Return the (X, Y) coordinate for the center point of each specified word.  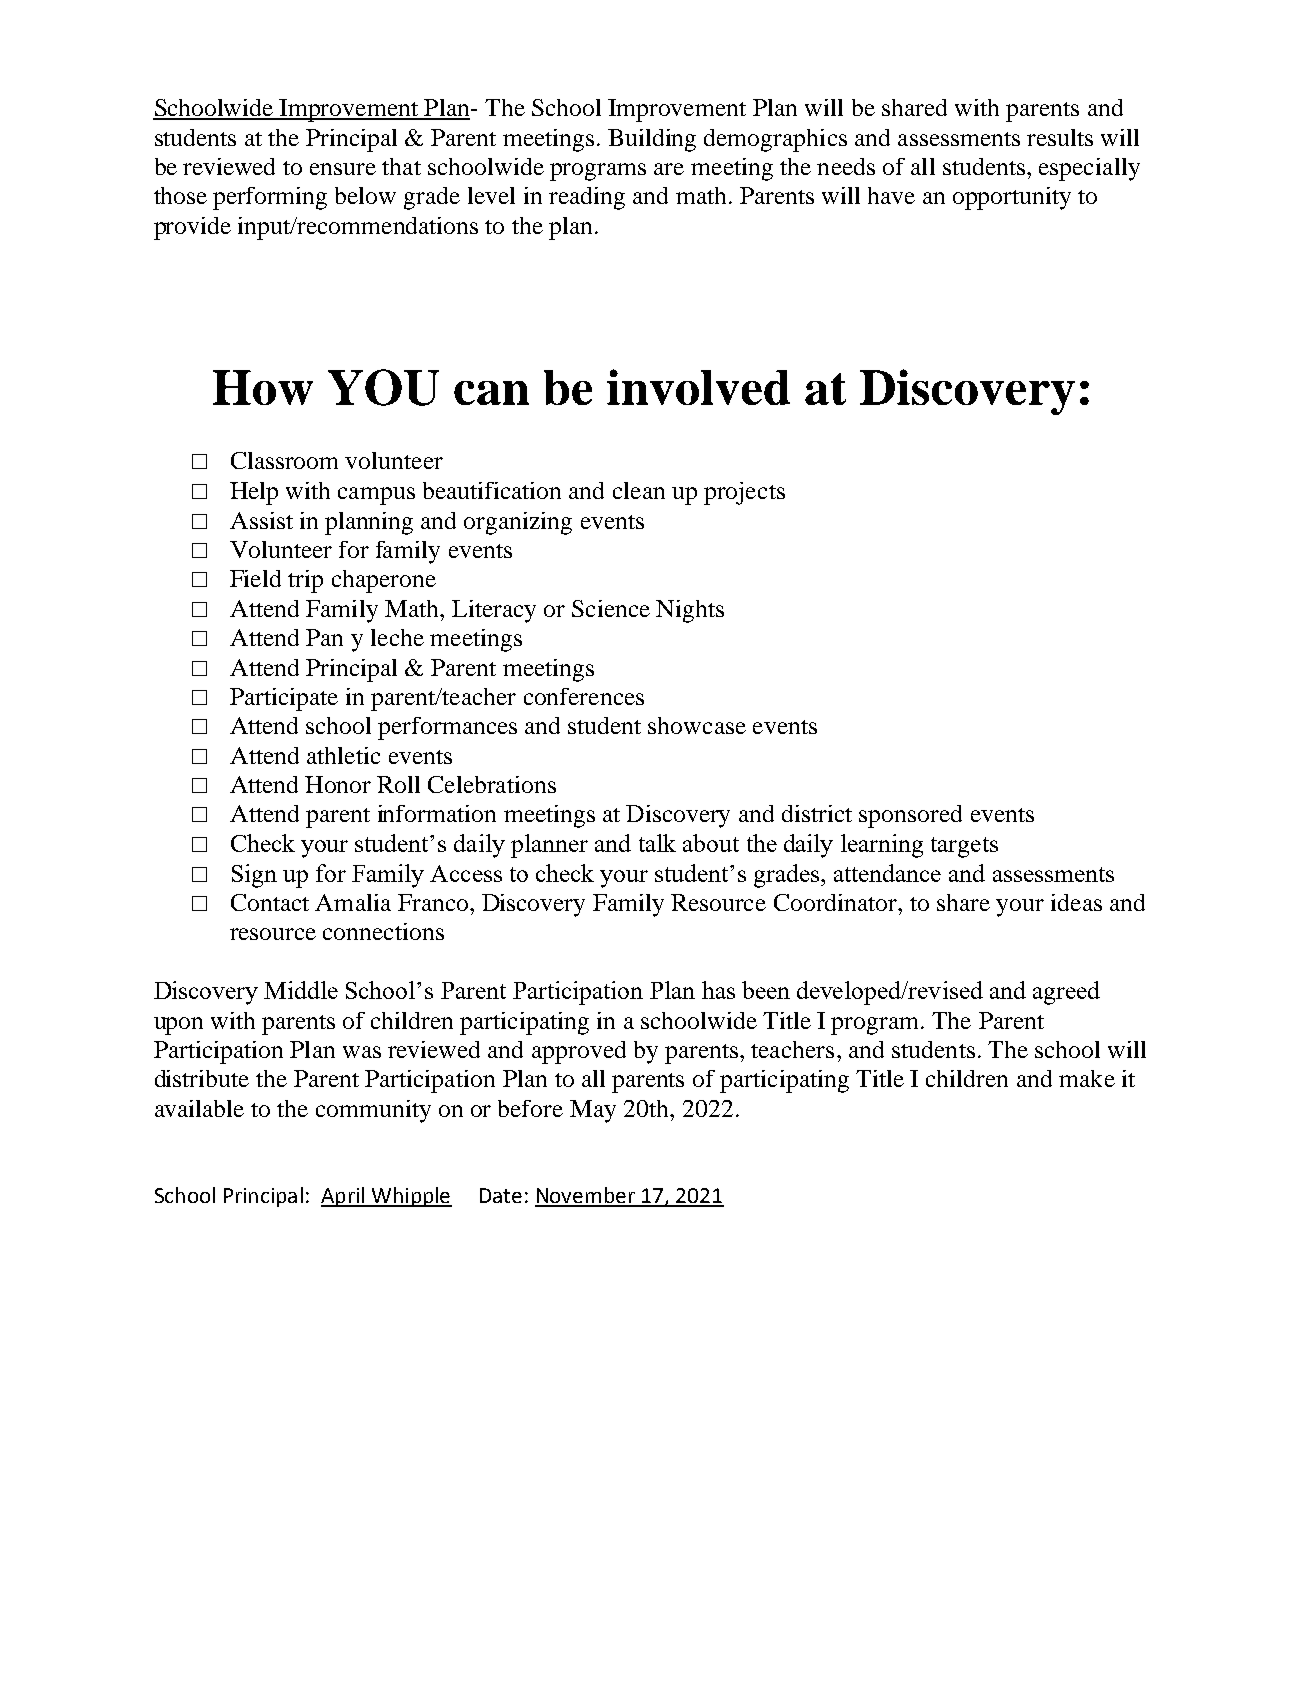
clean (639, 490)
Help (254, 493)
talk (657, 843)
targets (964, 847)
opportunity (1012, 198)
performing (270, 198)
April (343, 1197)
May (593, 1111)
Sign (254, 876)
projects (744, 493)
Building (652, 140)
